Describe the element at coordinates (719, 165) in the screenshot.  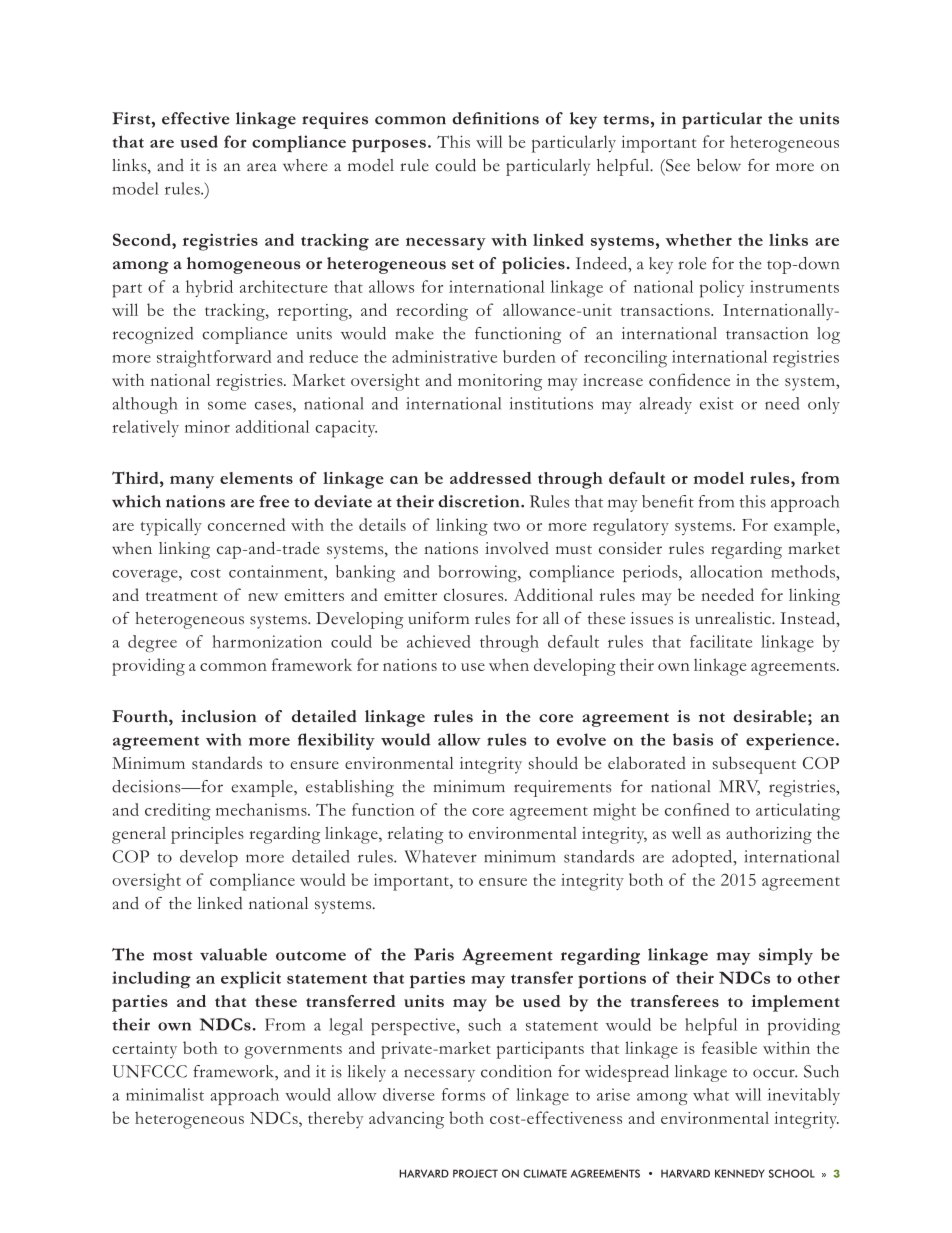
I see `below` at that location.
